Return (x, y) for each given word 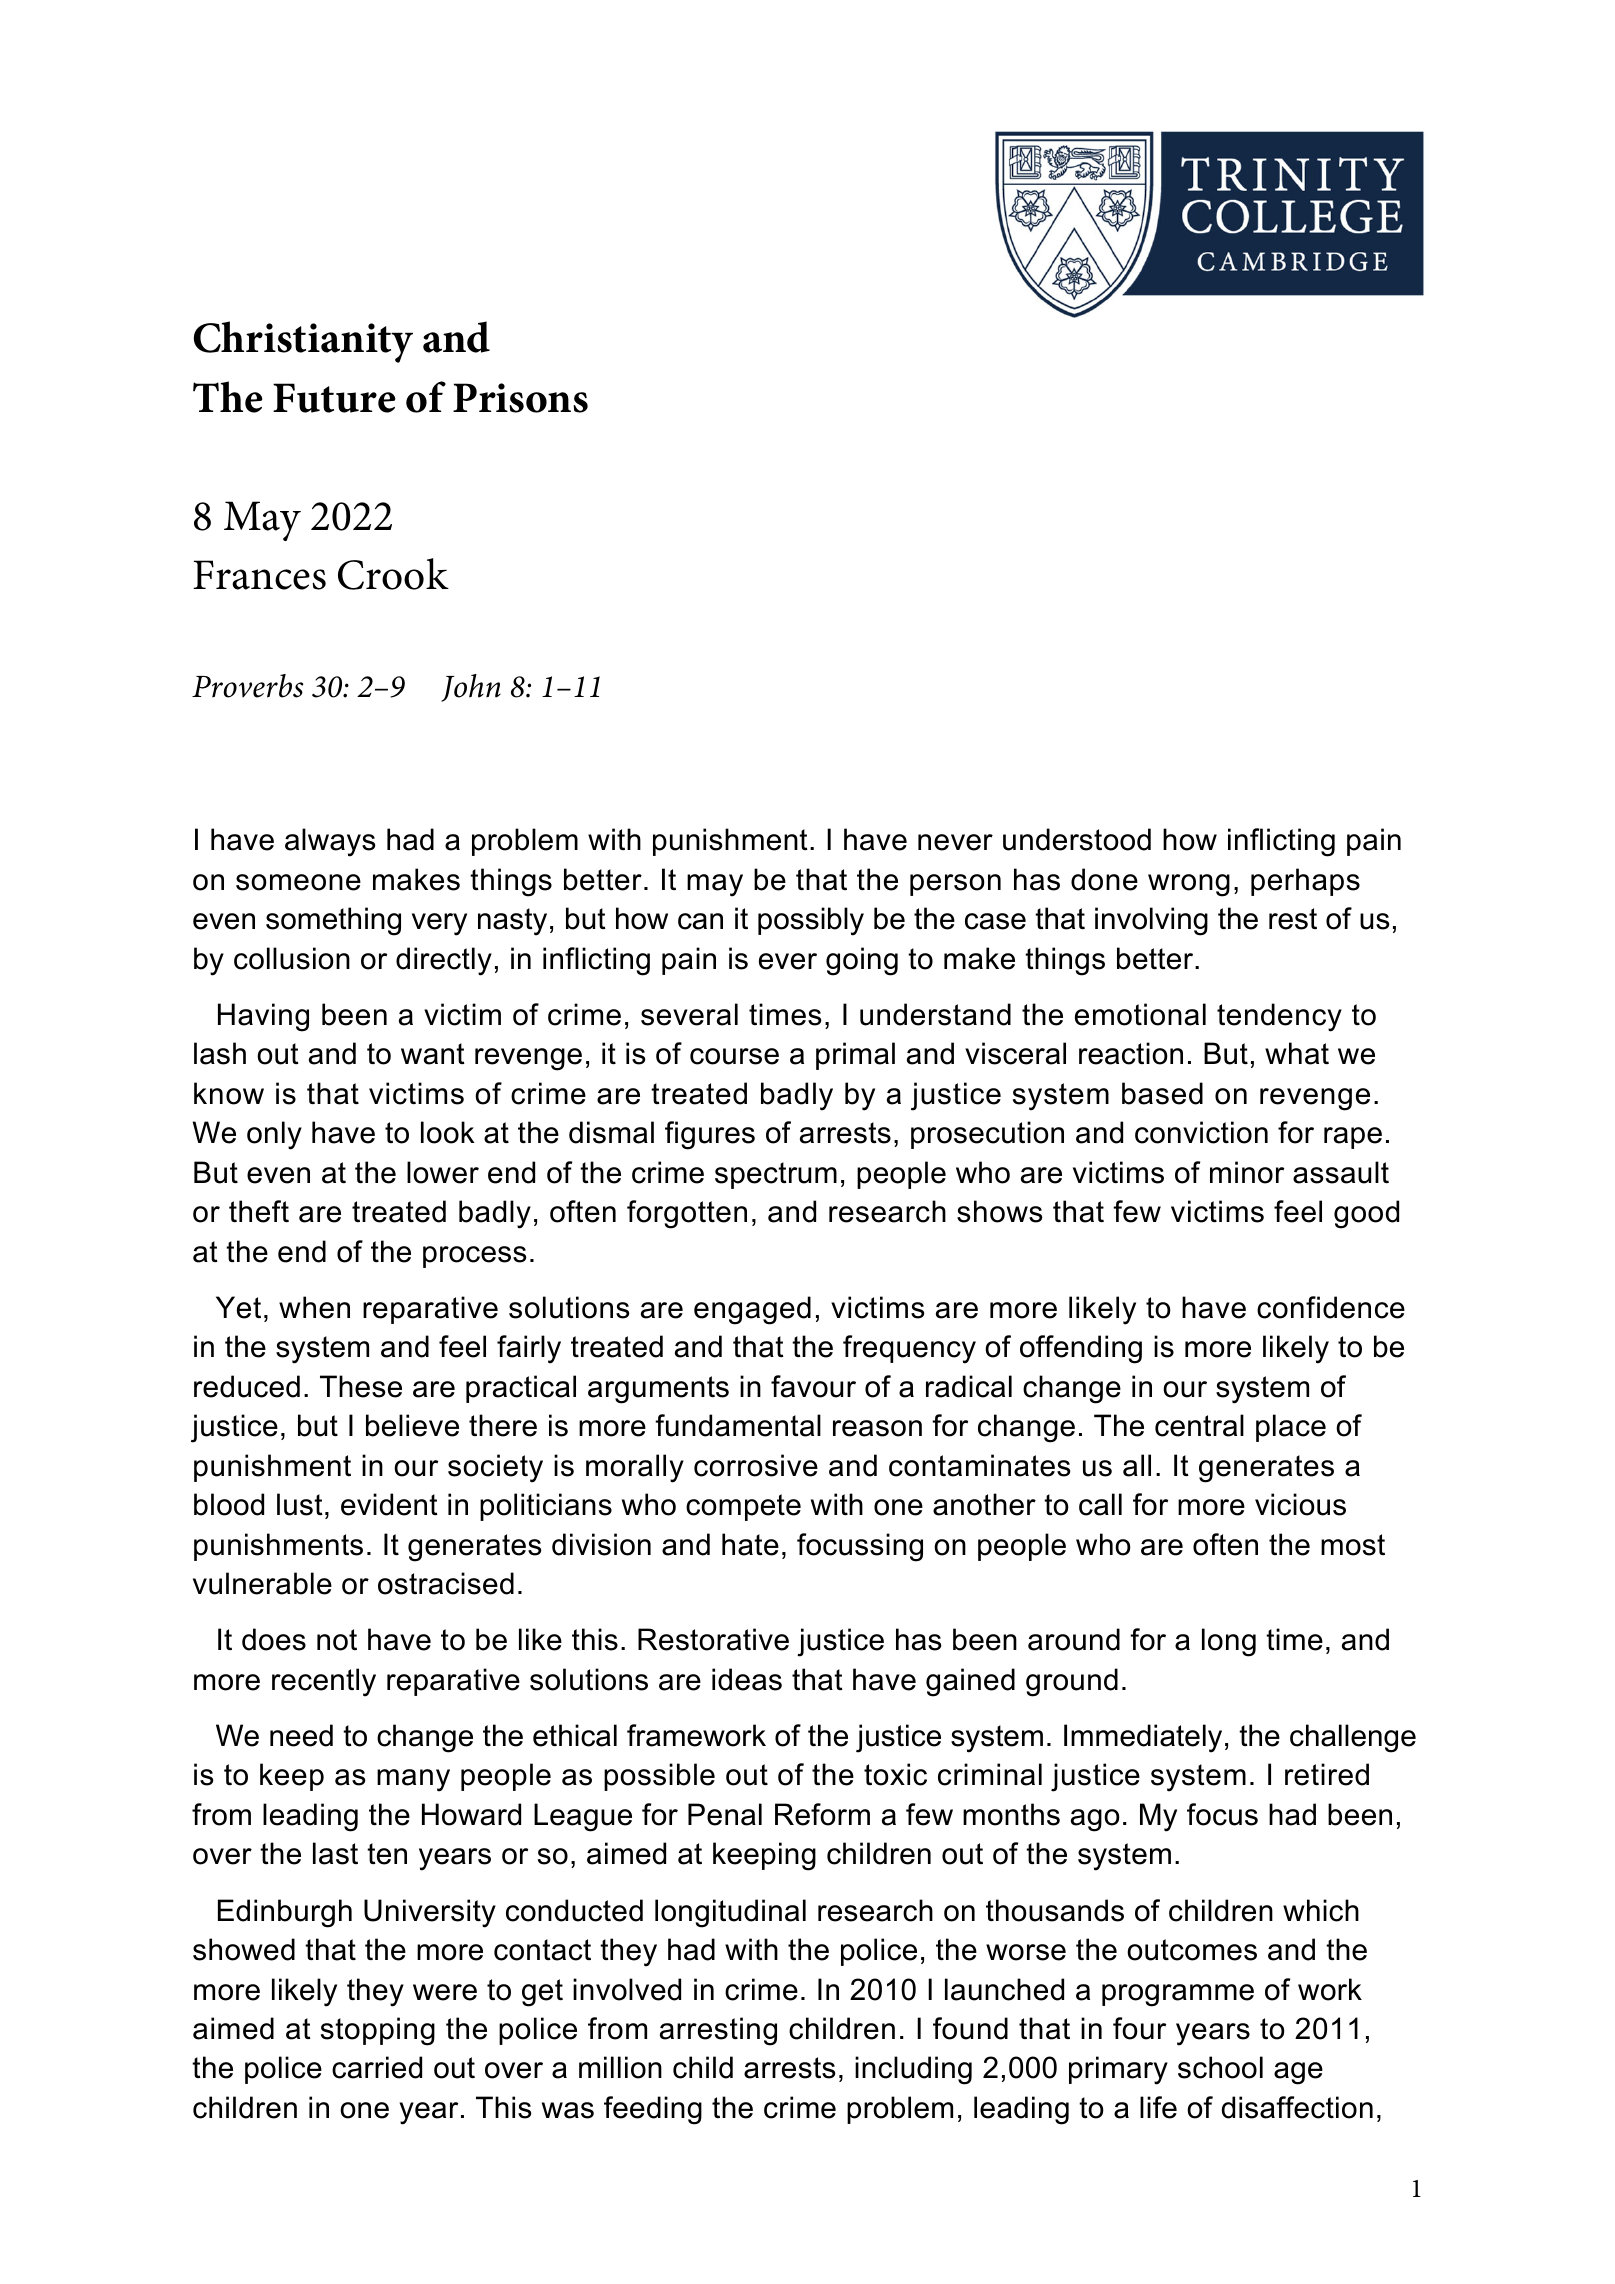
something (333, 921)
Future (334, 398)
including (913, 2070)
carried (377, 2067)
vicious (1300, 1504)
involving (1151, 921)
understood (1077, 839)
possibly (811, 921)
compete (743, 1507)
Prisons (520, 398)
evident (389, 1504)
